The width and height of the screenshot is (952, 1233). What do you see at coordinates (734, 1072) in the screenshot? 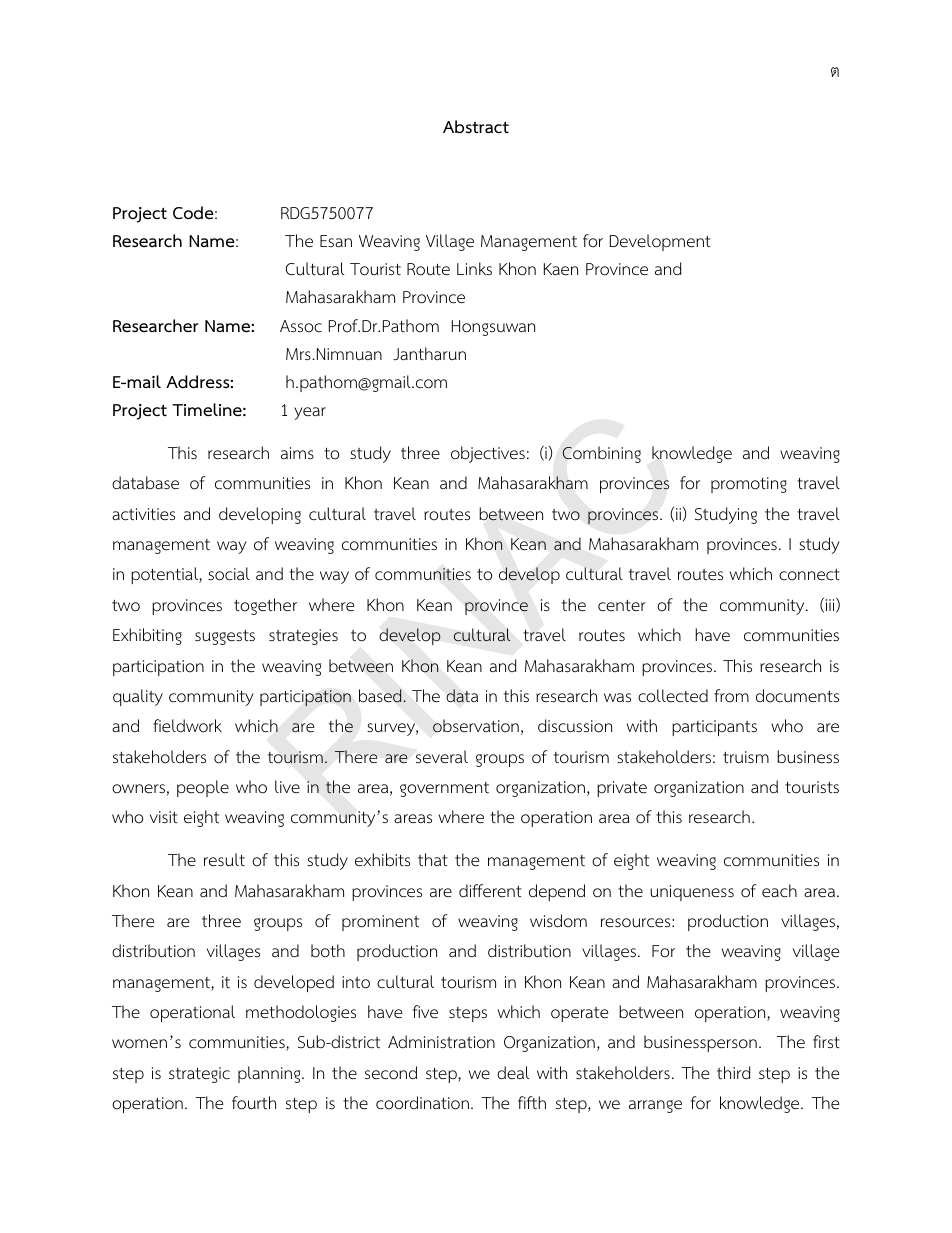
I see `third` at bounding box center [734, 1072].
